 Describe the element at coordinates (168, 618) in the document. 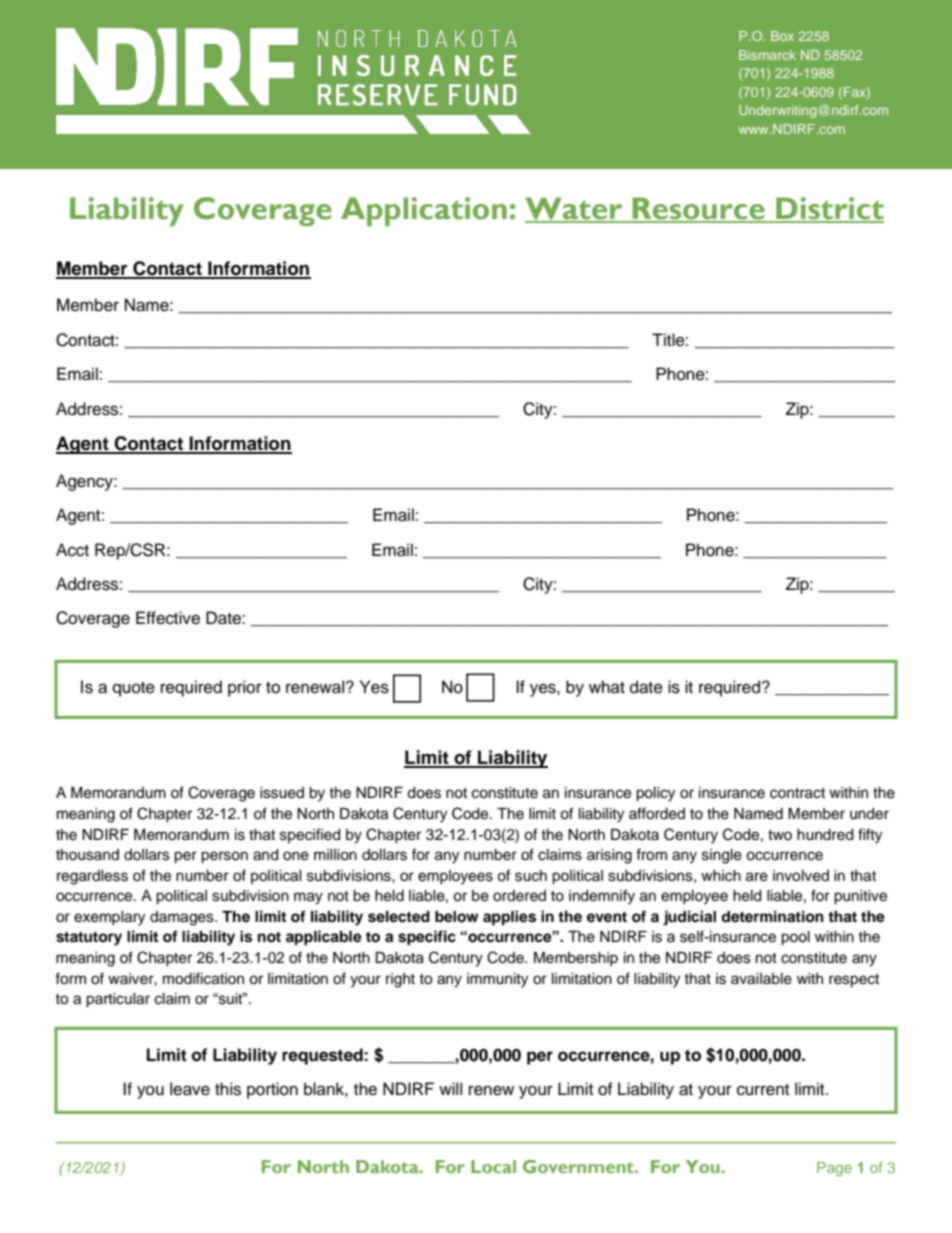

I see `Effective` at that location.
